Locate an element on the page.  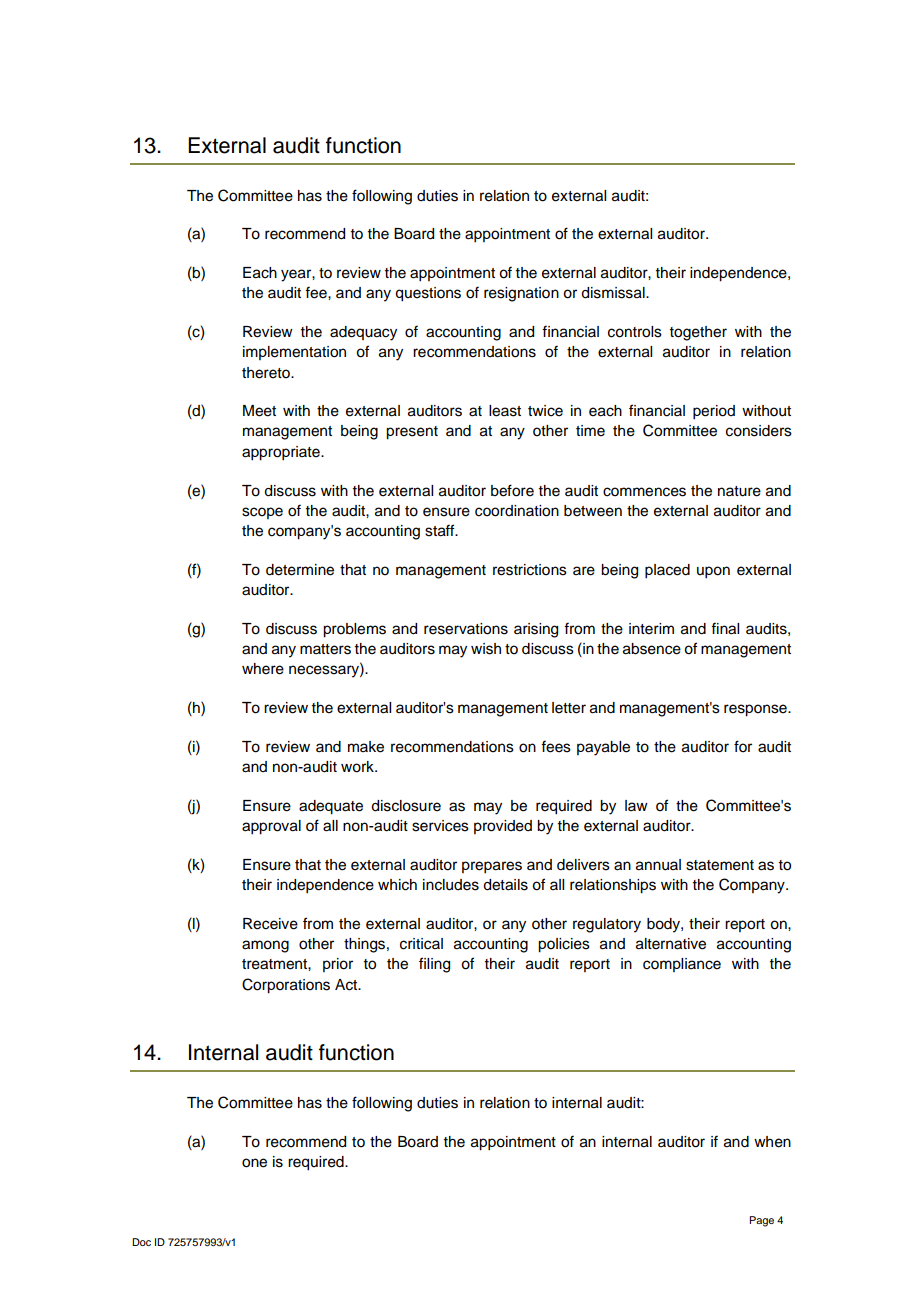
together is located at coordinates (698, 333).
